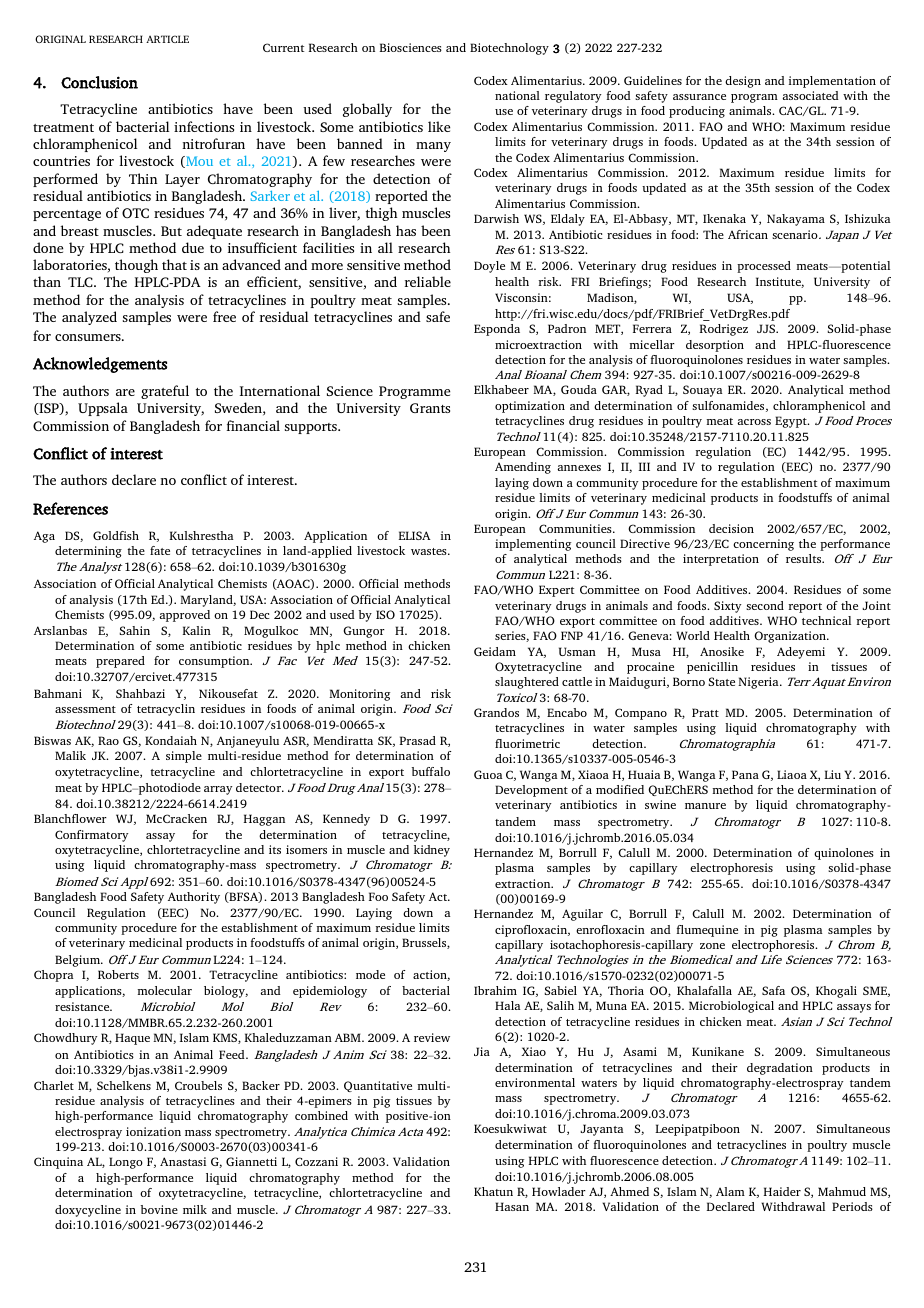 The height and width of the screenshot is (1308, 924). What do you see at coordinates (134, 630) in the screenshot?
I see `Sahin` at bounding box center [134, 630].
